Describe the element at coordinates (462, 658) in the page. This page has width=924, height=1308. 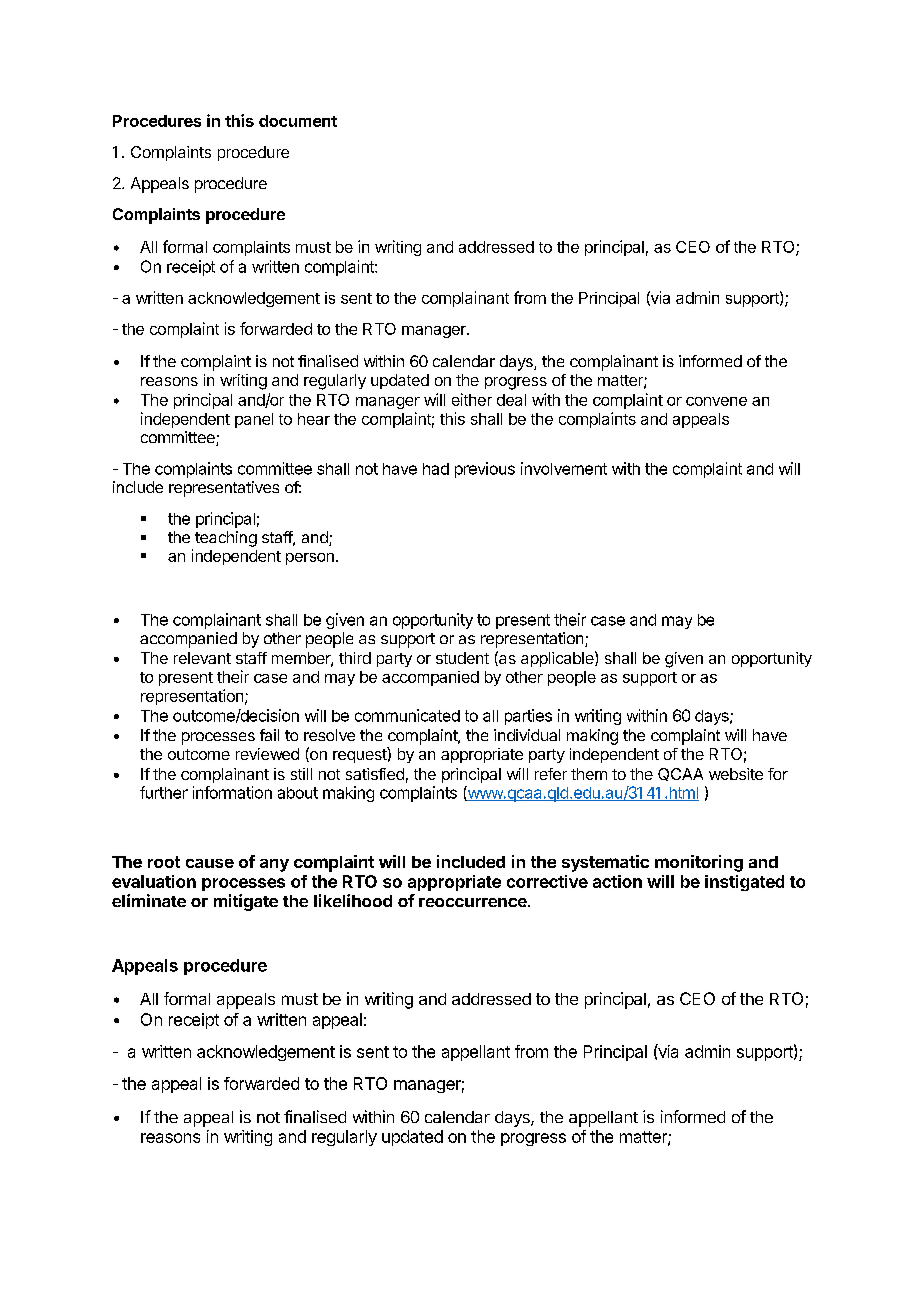
I see `student` at that location.
